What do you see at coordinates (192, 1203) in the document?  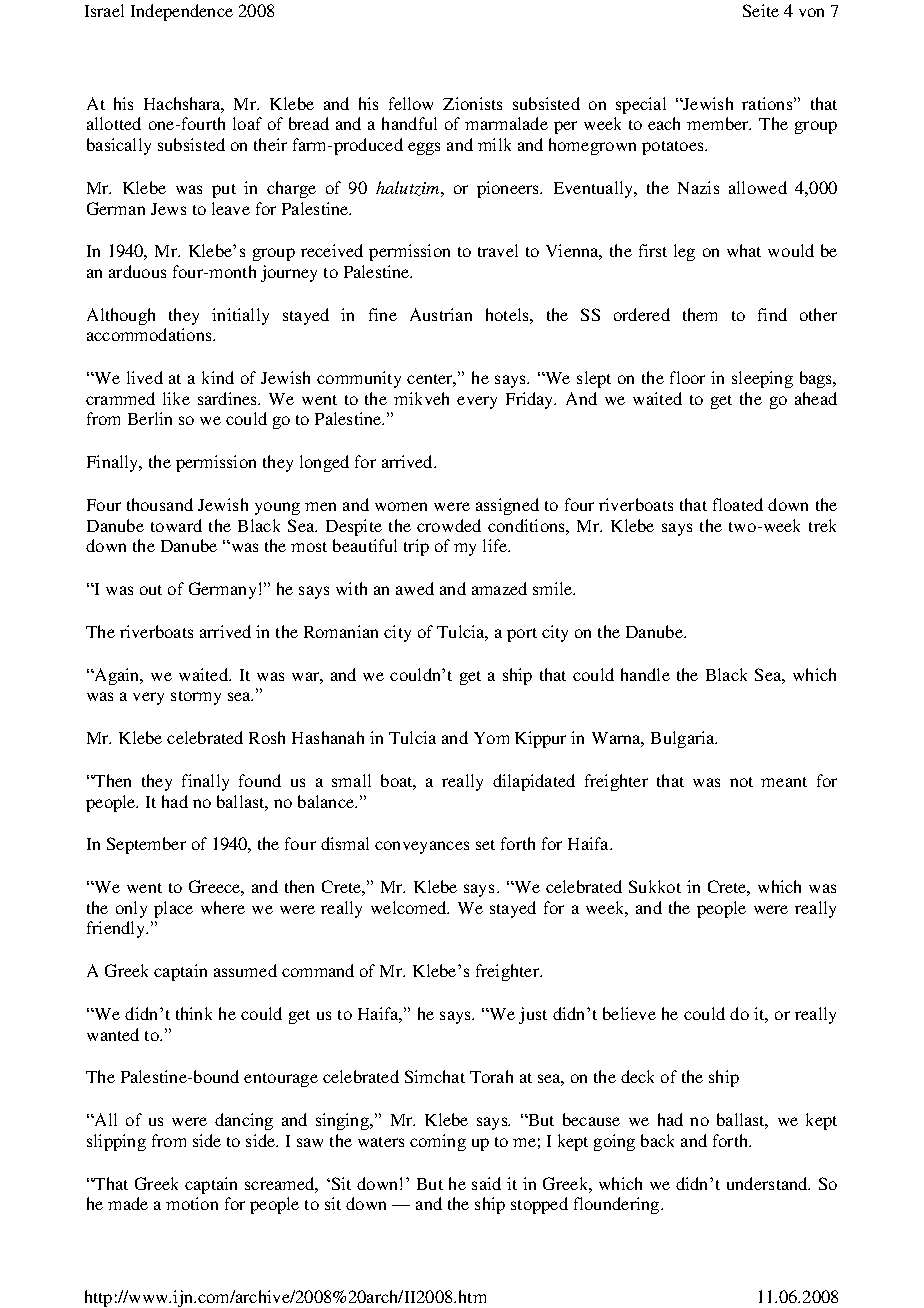 I see `motion` at bounding box center [192, 1203].
